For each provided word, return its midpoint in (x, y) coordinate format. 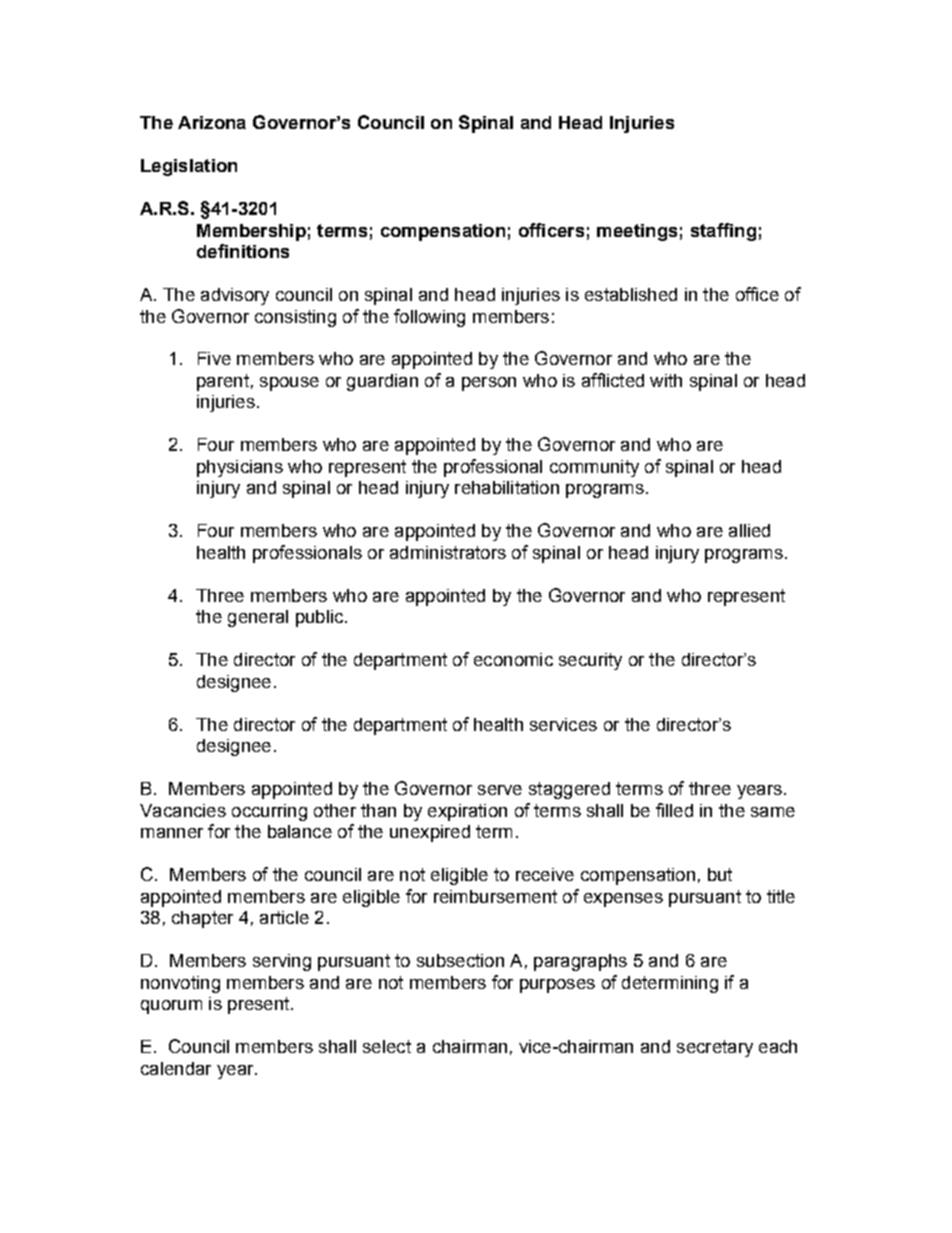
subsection (460, 960)
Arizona (212, 122)
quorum (171, 1007)
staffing (723, 232)
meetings (637, 232)
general (258, 618)
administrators (448, 552)
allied (749, 530)
